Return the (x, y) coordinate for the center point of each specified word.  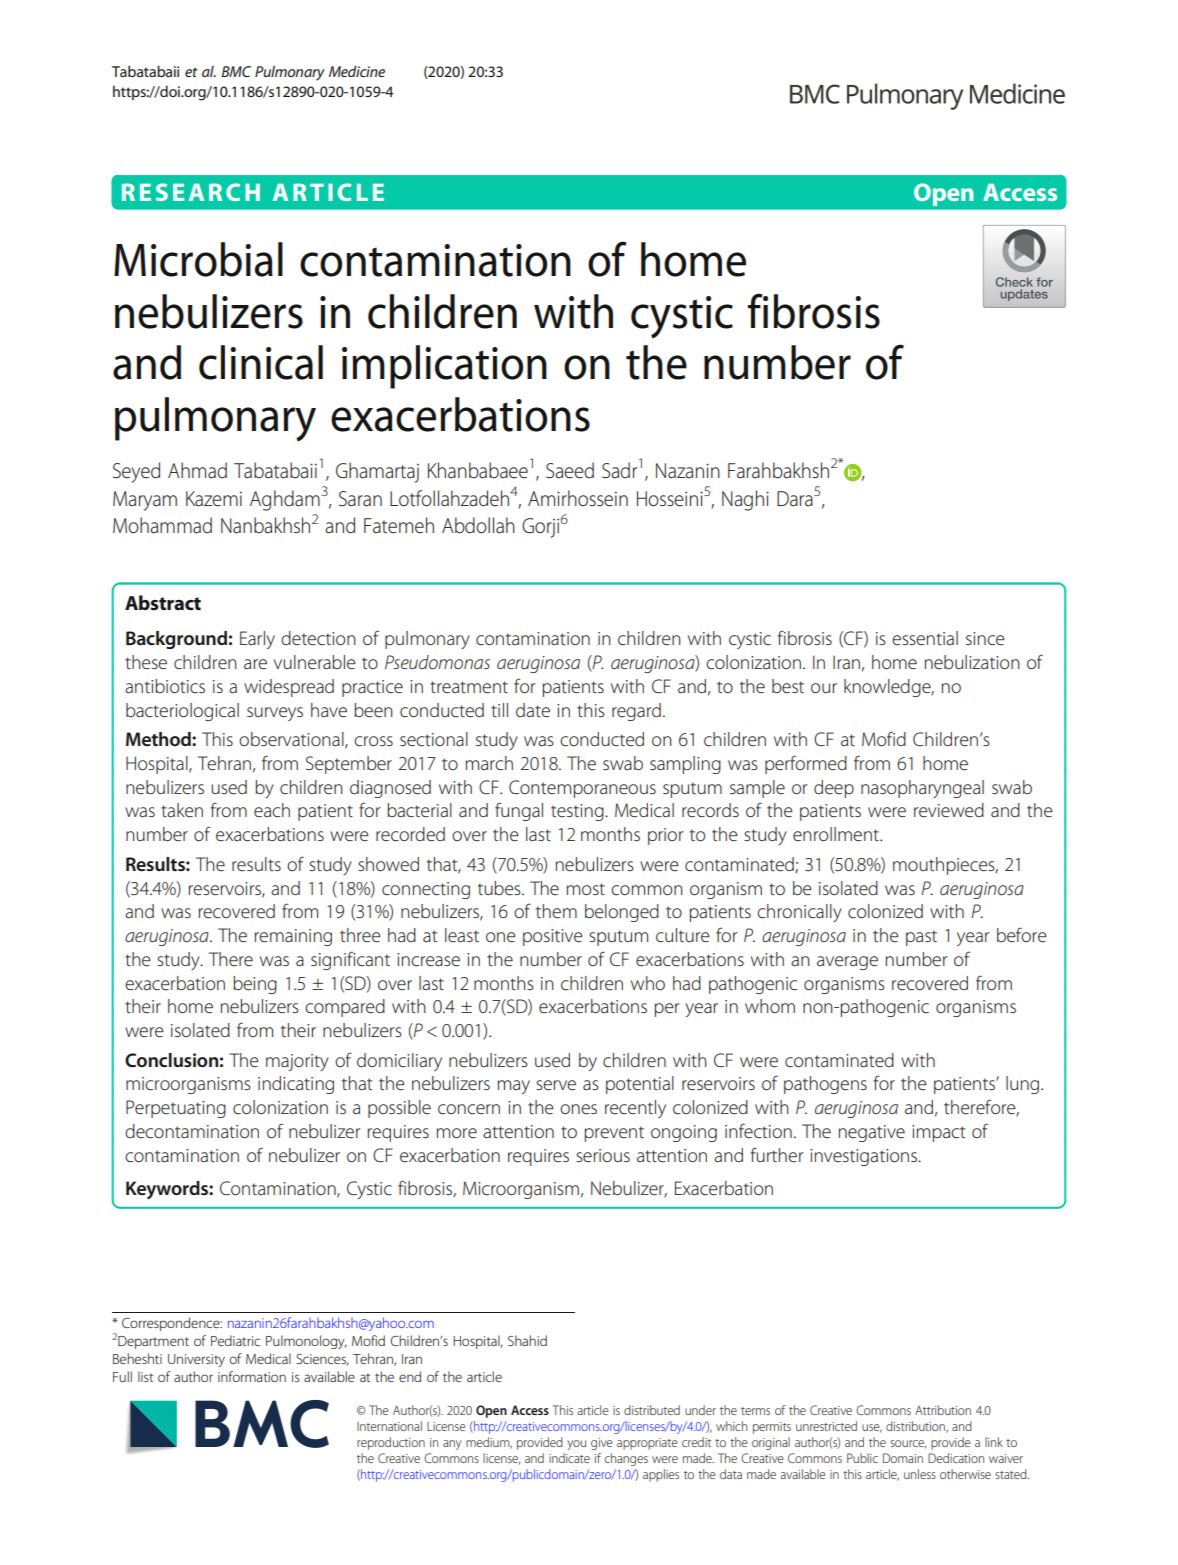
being (255, 985)
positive (553, 937)
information (252, 1376)
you (576, 1445)
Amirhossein (578, 498)
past (921, 938)
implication (444, 367)
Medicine (357, 71)
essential (925, 638)
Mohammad (162, 525)
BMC (236, 71)
